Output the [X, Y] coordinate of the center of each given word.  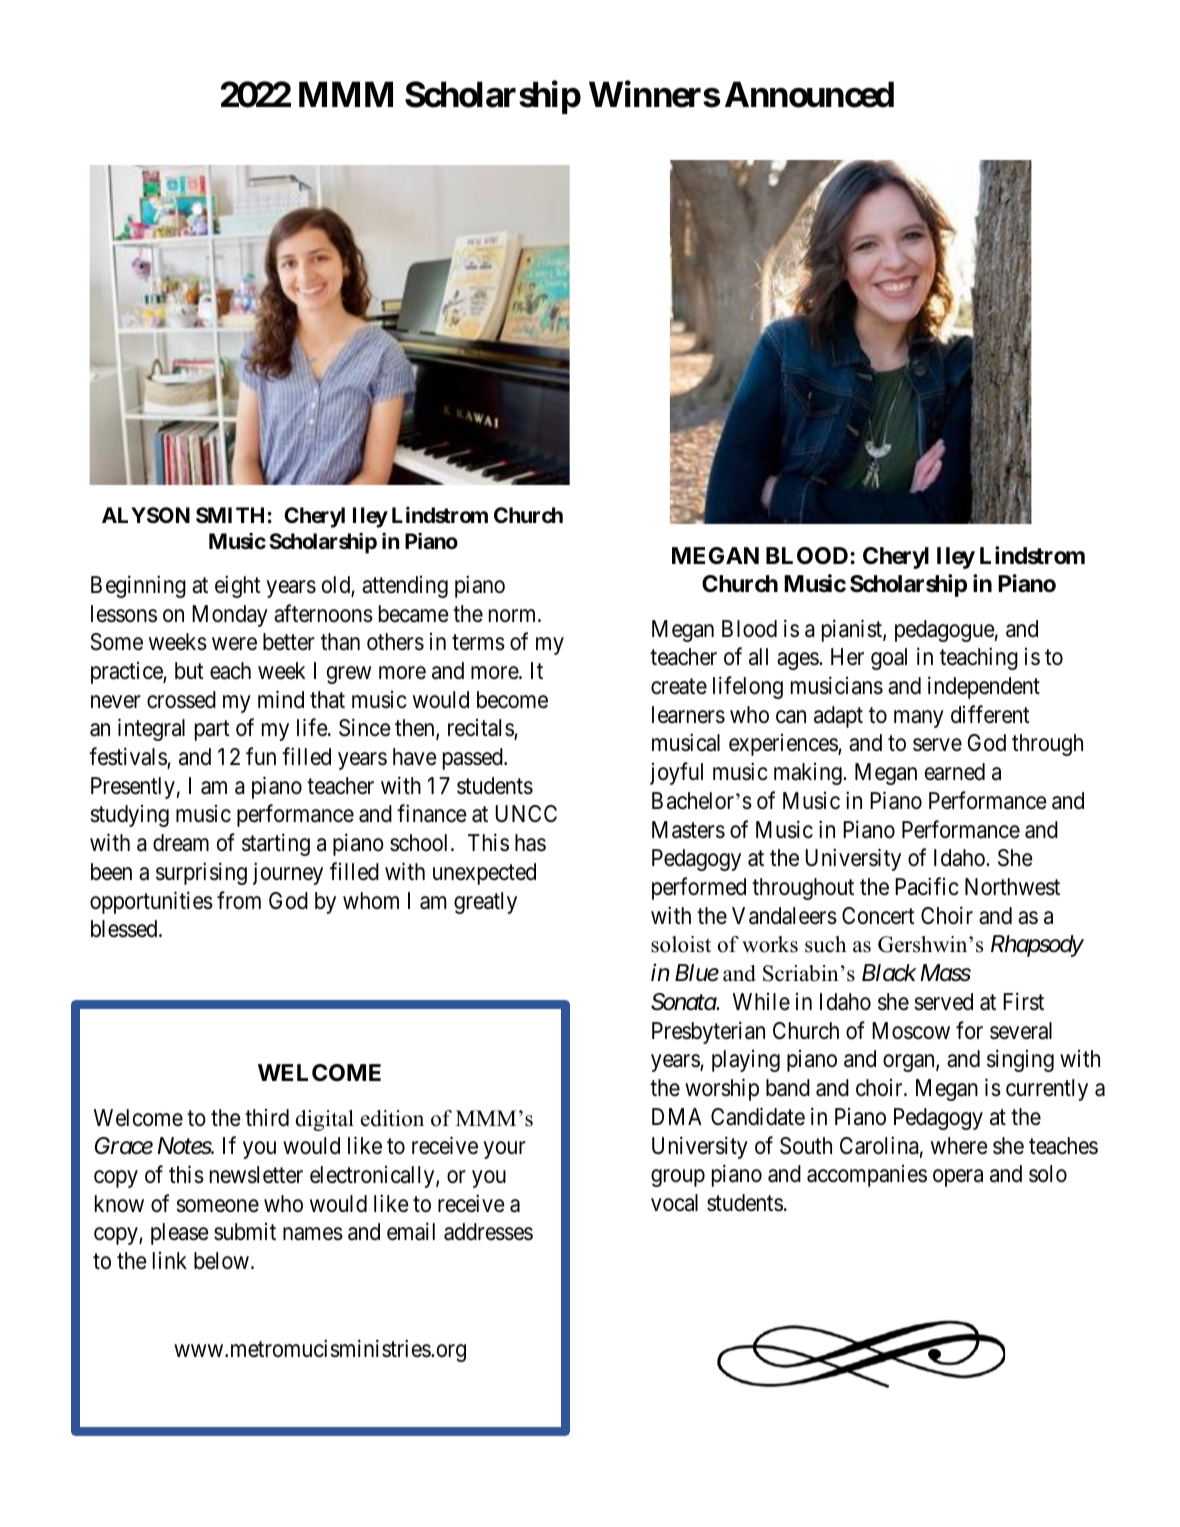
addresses [488, 1232]
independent [984, 687]
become [512, 700]
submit [245, 1232]
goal [889, 659]
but [189, 671]
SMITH [230, 515]
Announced [809, 94]
